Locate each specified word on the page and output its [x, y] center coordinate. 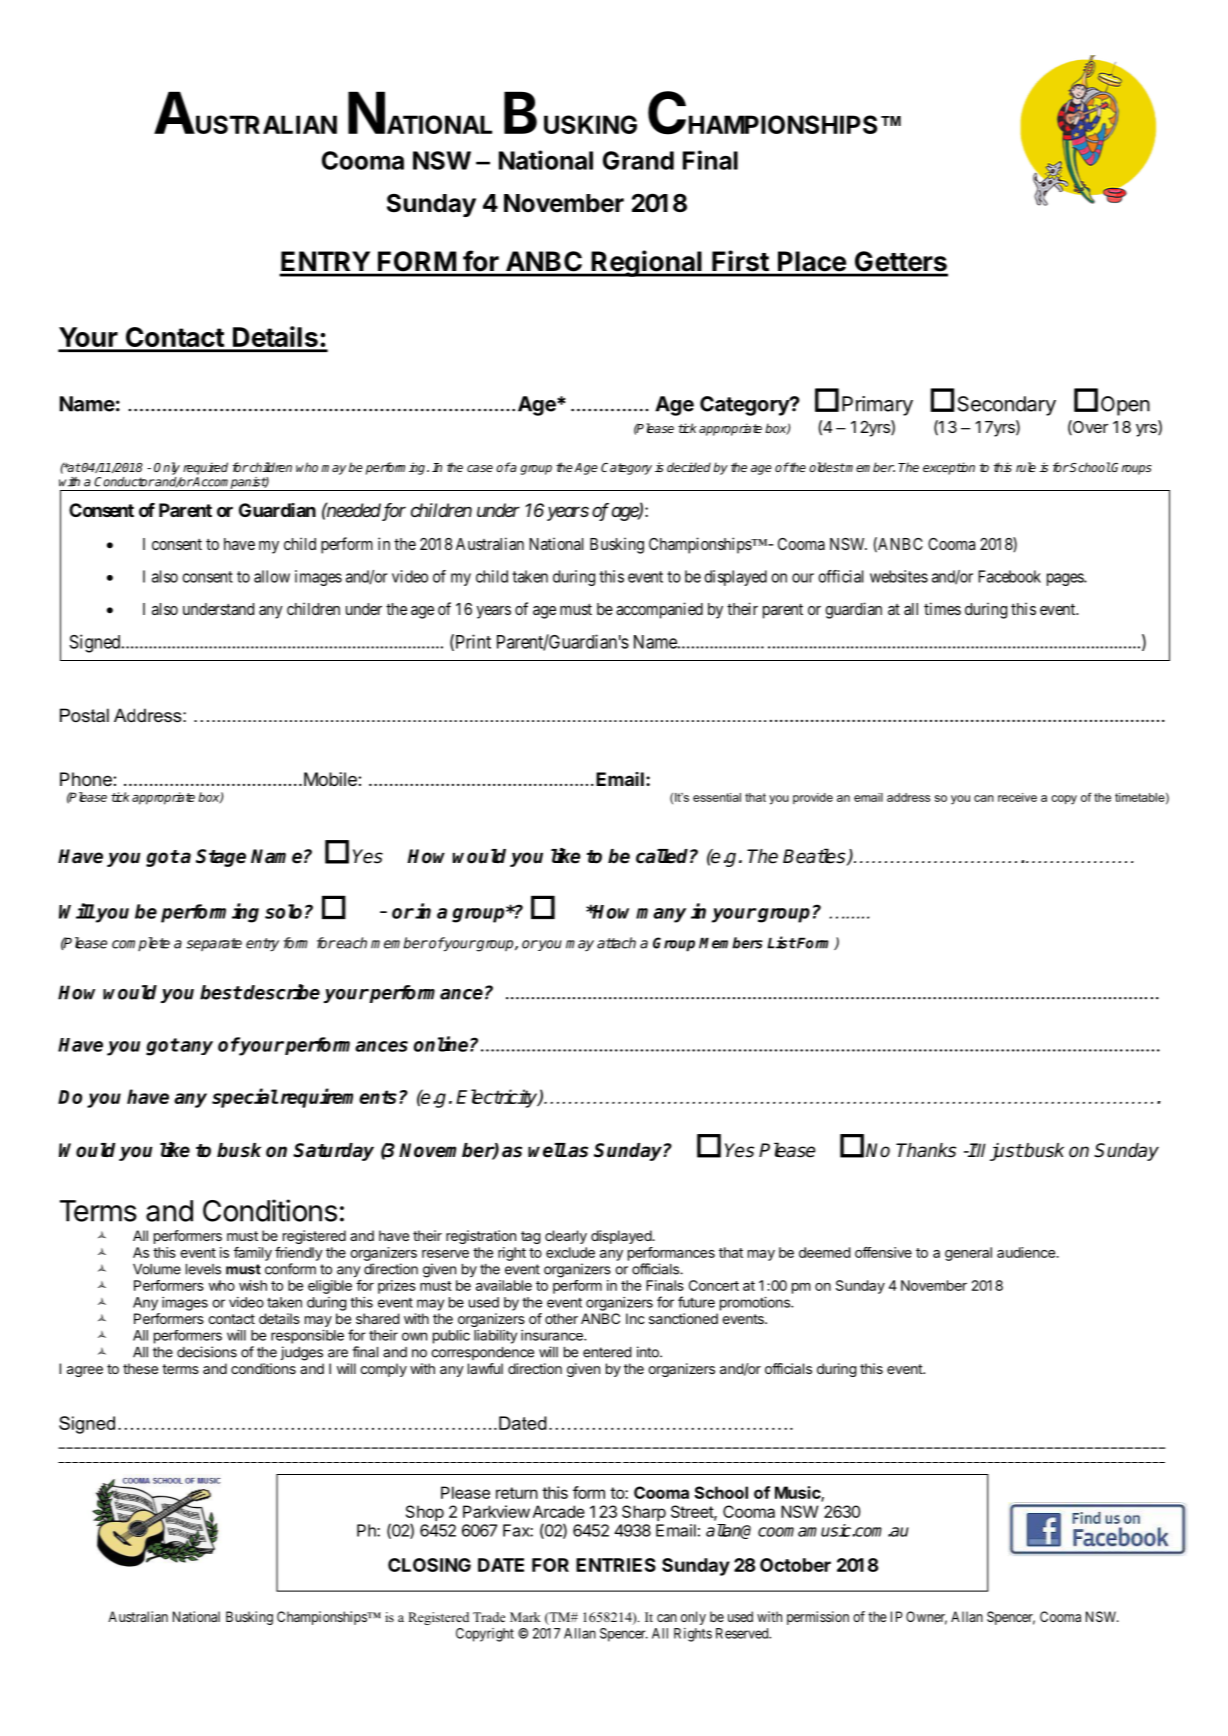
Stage [221, 858]
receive [1017, 797]
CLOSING [429, 1565]
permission [818, 1618]
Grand [638, 160]
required [205, 468]
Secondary [1007, 406]
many [661, 915]
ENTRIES [616, 1565]
